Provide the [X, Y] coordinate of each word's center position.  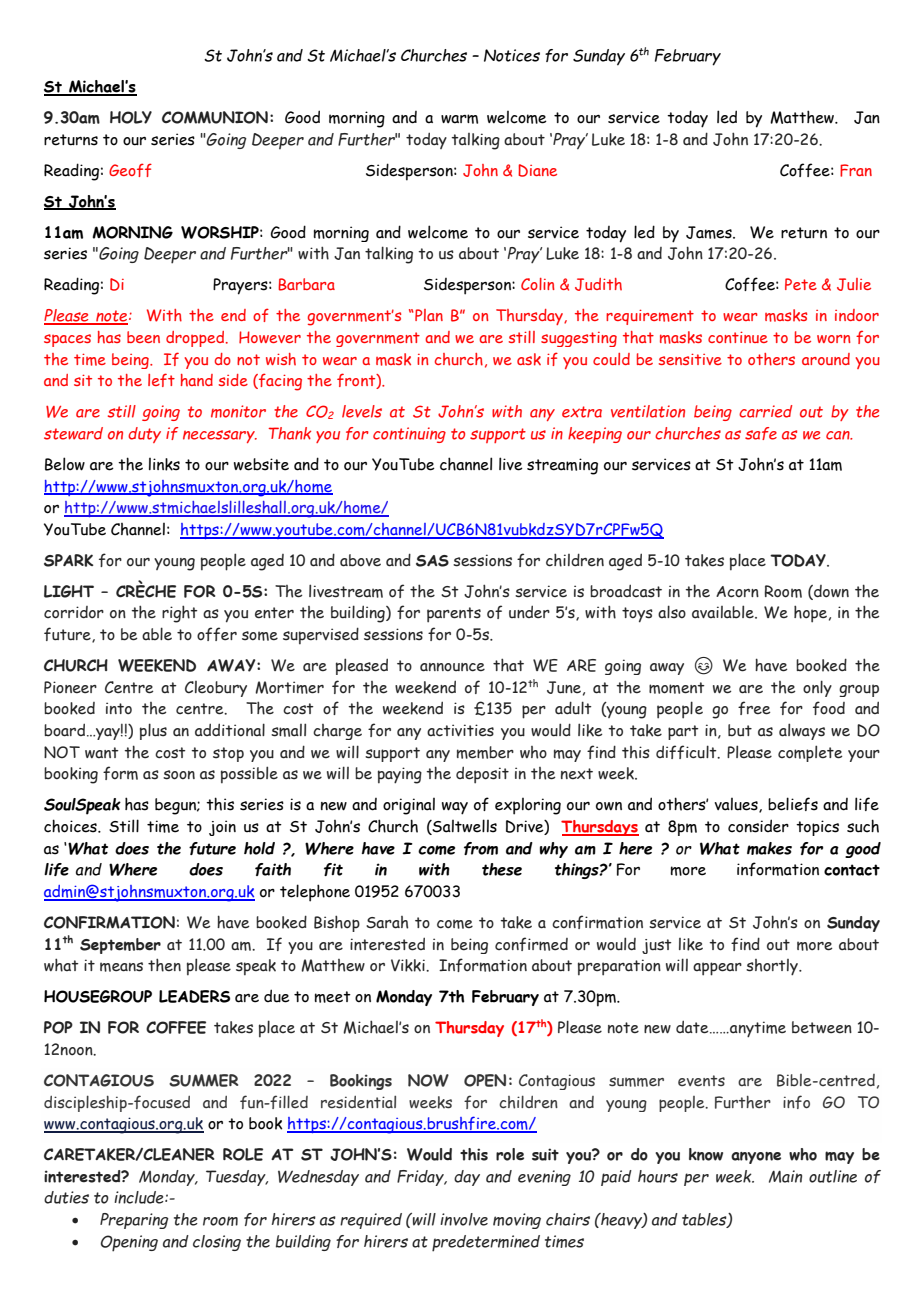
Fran [856, 170]
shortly [773, 967]
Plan [428, 315]
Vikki [409, 965]
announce [452, 667]
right [180, 614]
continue [738, 337]
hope [810, 614]
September [120, 946]
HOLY [131, 117]
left [161, 380]
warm [459, 119]
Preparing [134, 1221]
